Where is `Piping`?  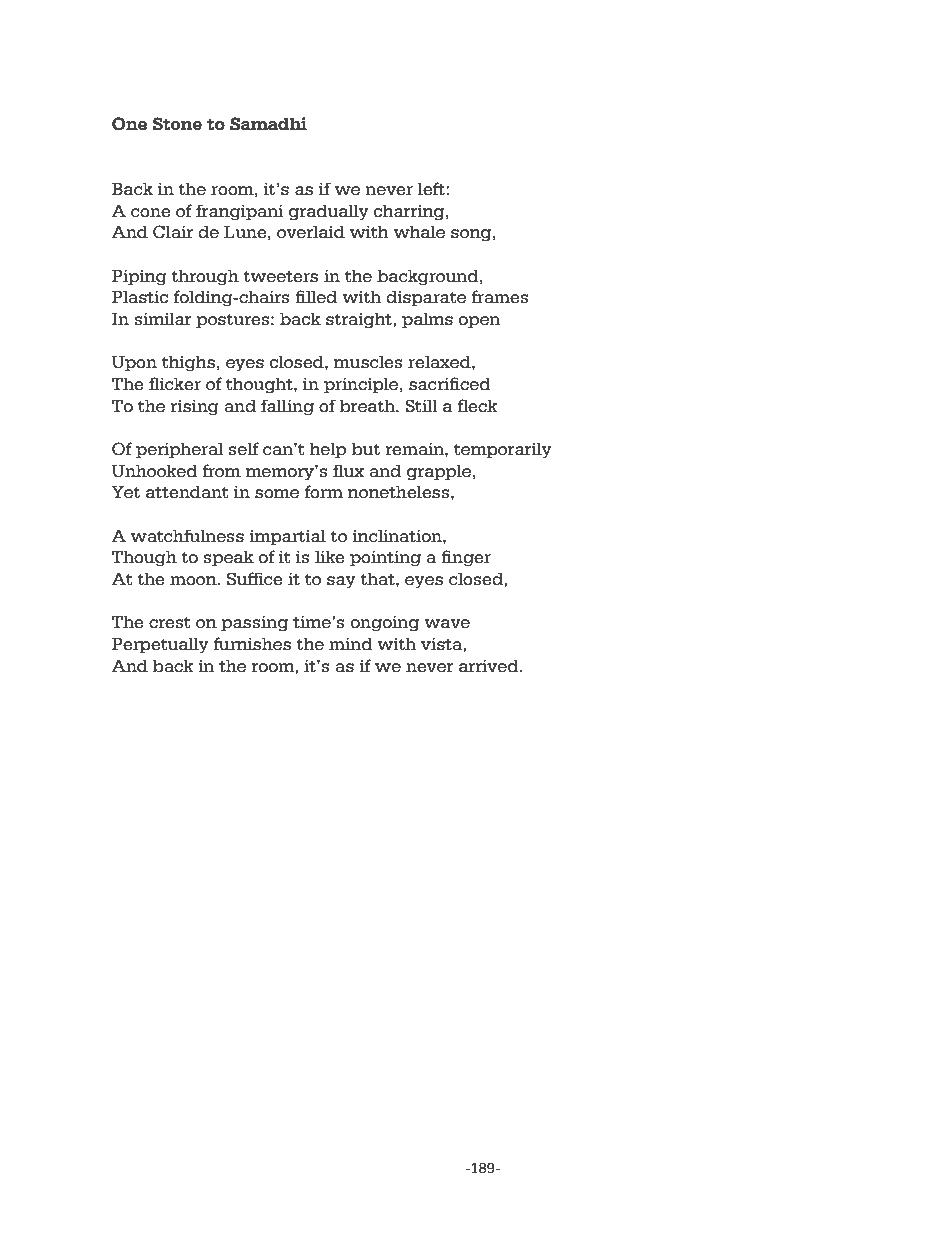 Piping is located at coordinates (139, 278).
